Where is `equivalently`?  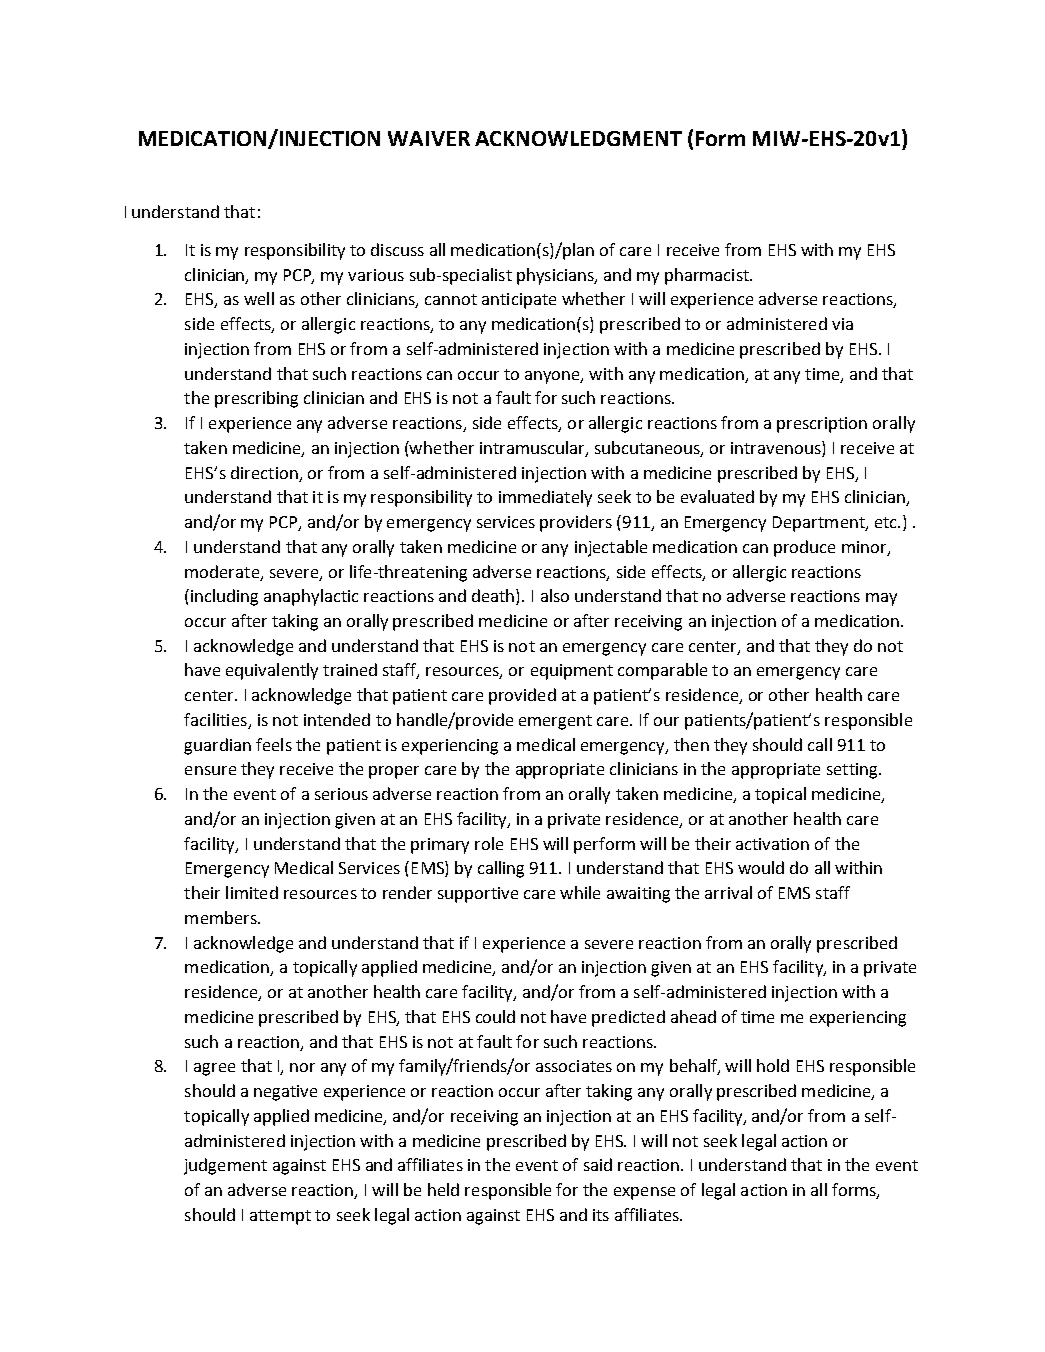
equivalently is located at coordinates (272, 671).
